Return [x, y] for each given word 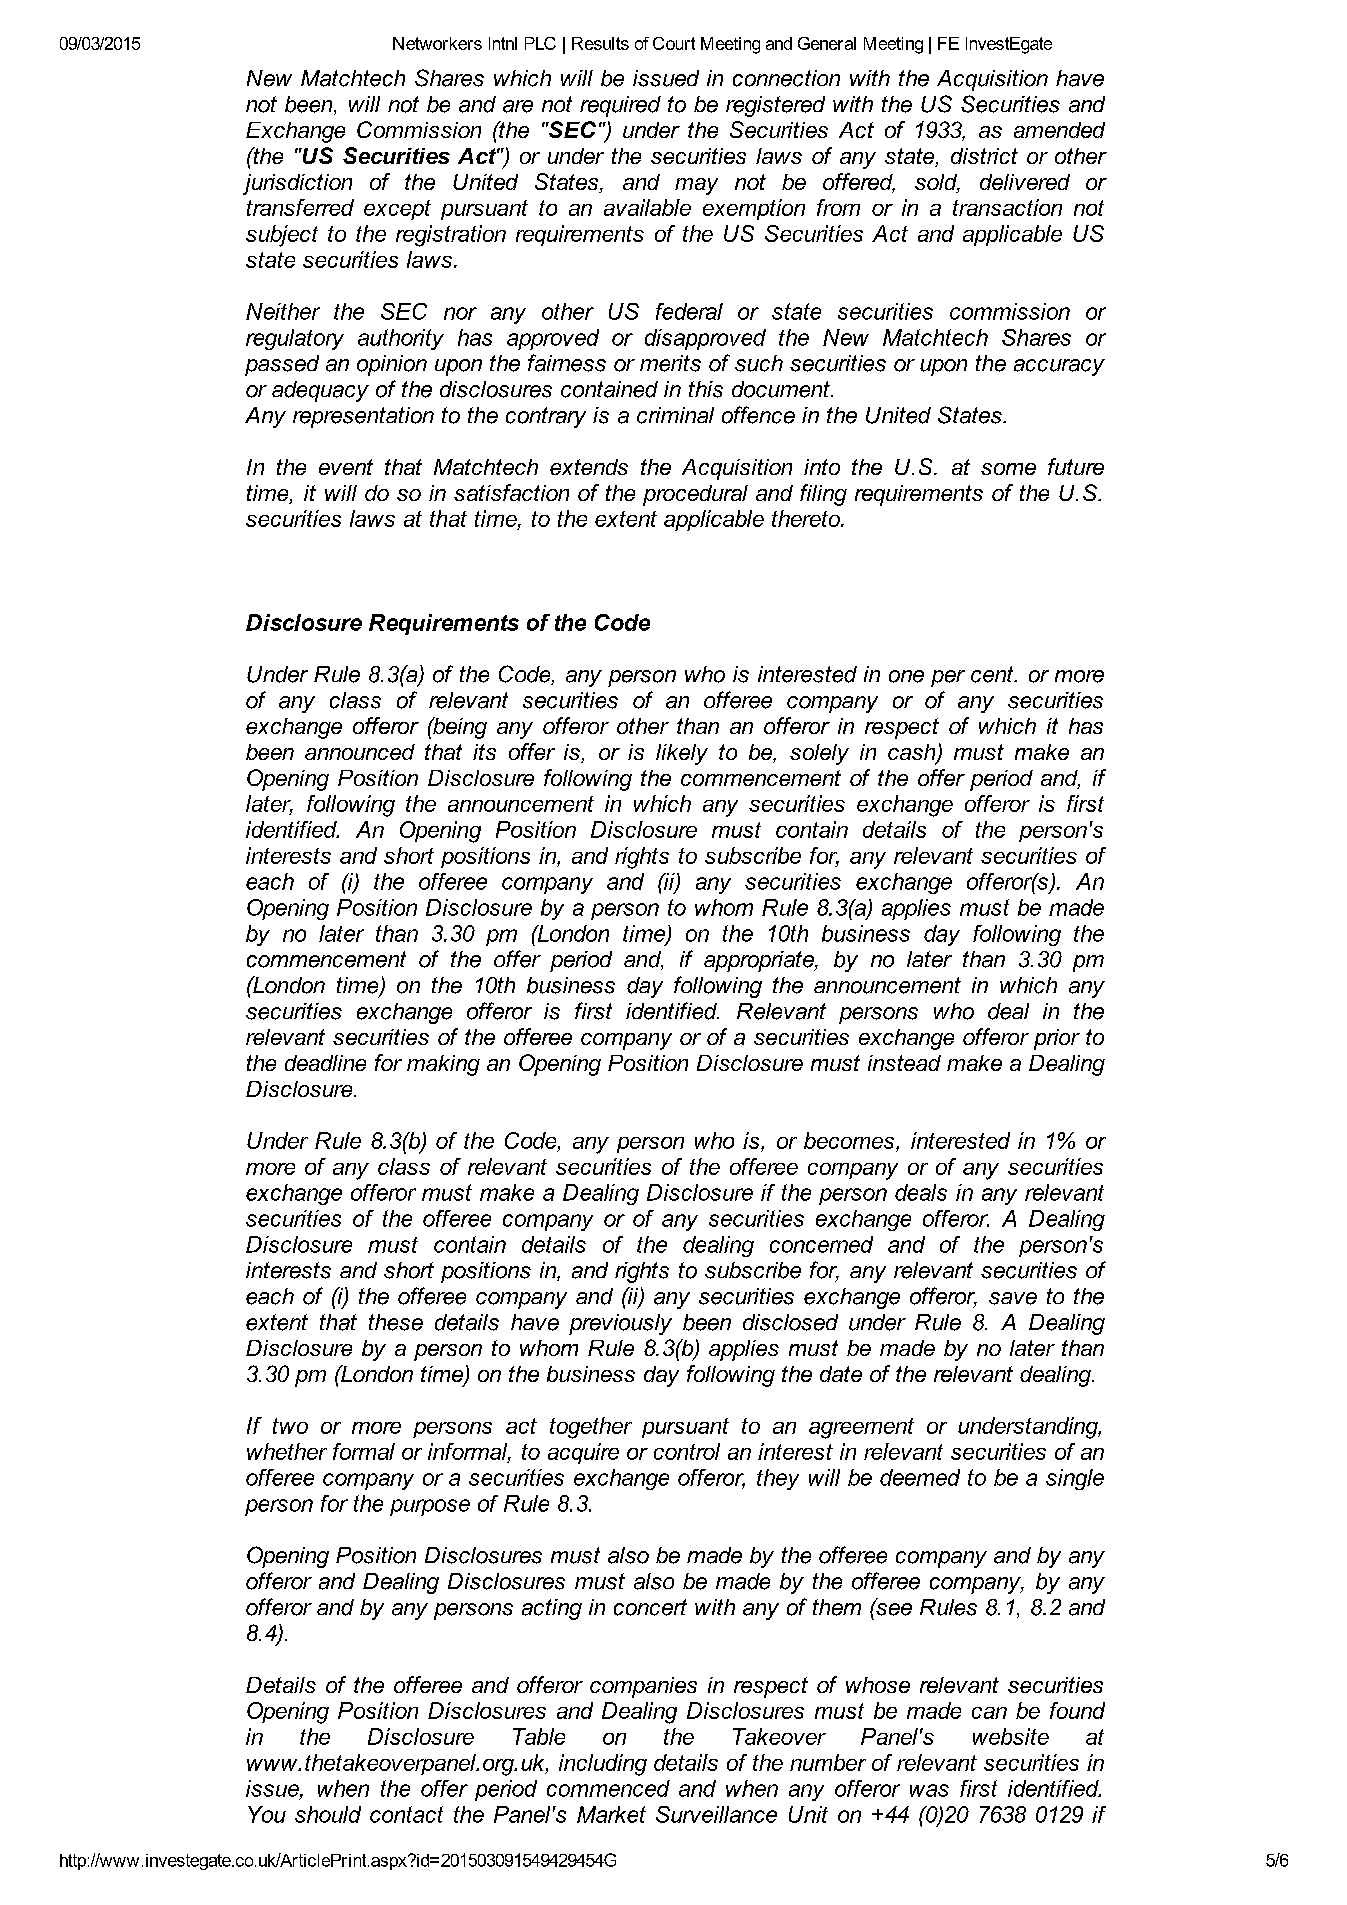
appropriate [760, 961]
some [1008, 469]
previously [620, 1324]
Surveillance [716, 1814]
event [346, 467]
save [1013, 1298]
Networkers [437, 43]
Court [674, 43]
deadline [325, 1063]
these [396, 1322]
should [328, 1814]
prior [1057, 1039]
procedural [695, 495]
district [984, 156]
